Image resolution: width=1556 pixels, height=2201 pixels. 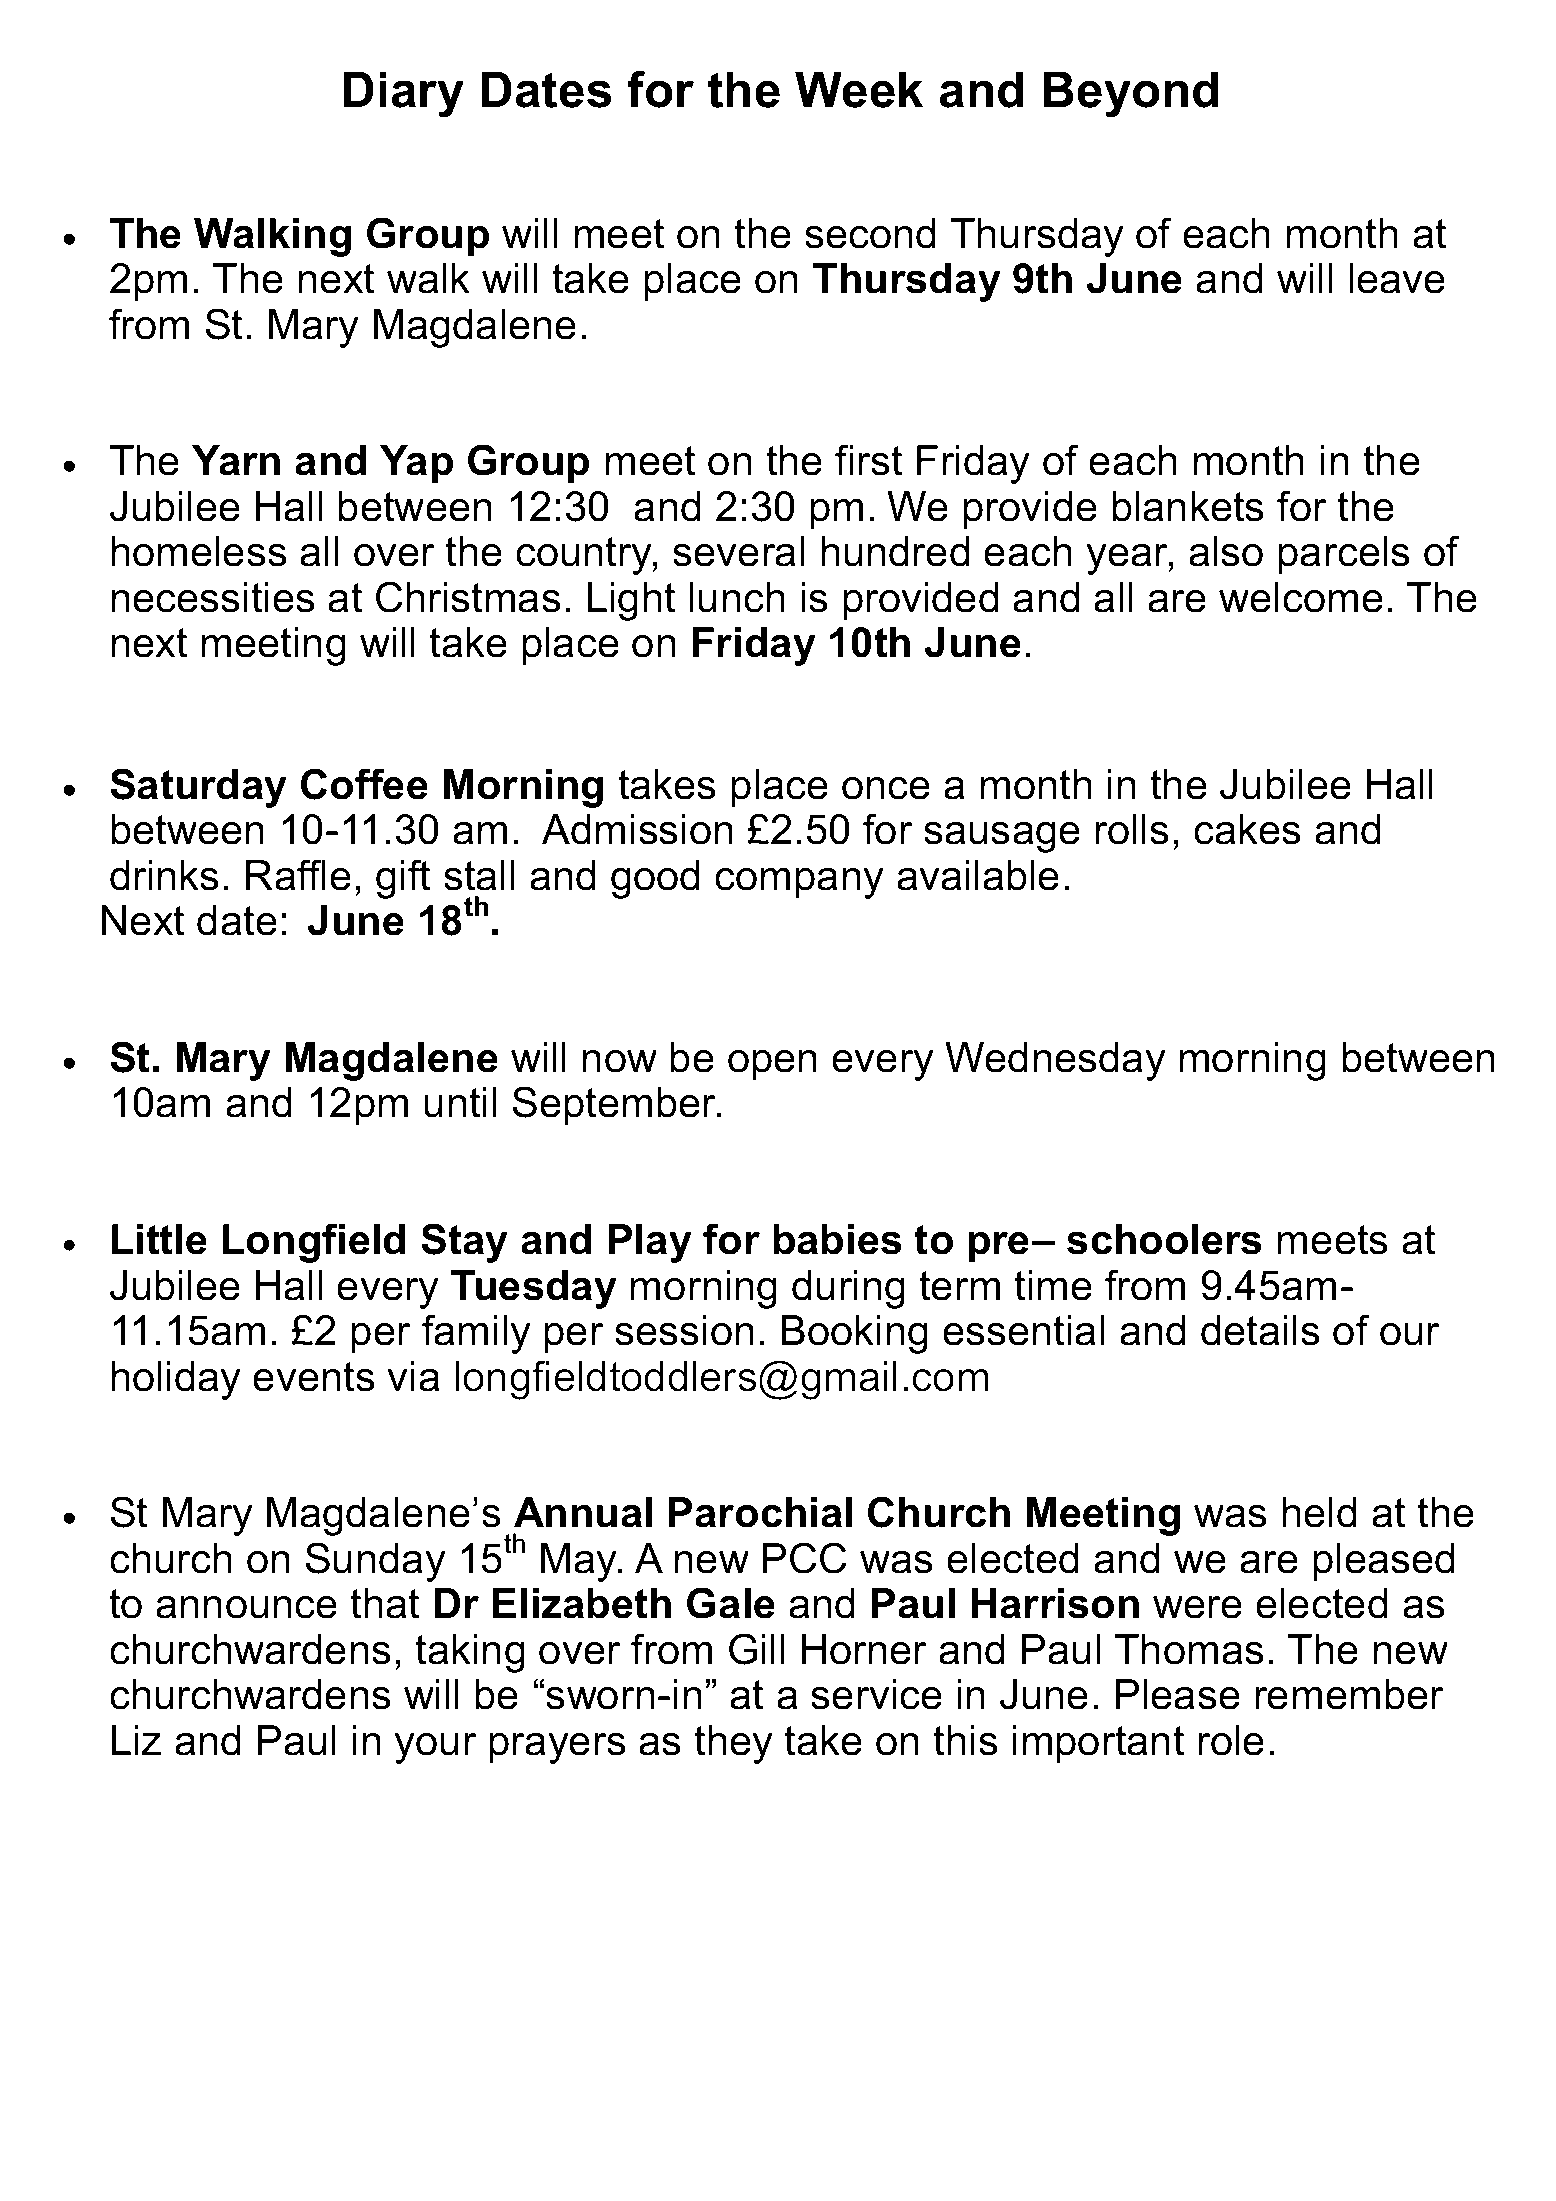 I want to click on cakes, so click(x=1247, y=829).
